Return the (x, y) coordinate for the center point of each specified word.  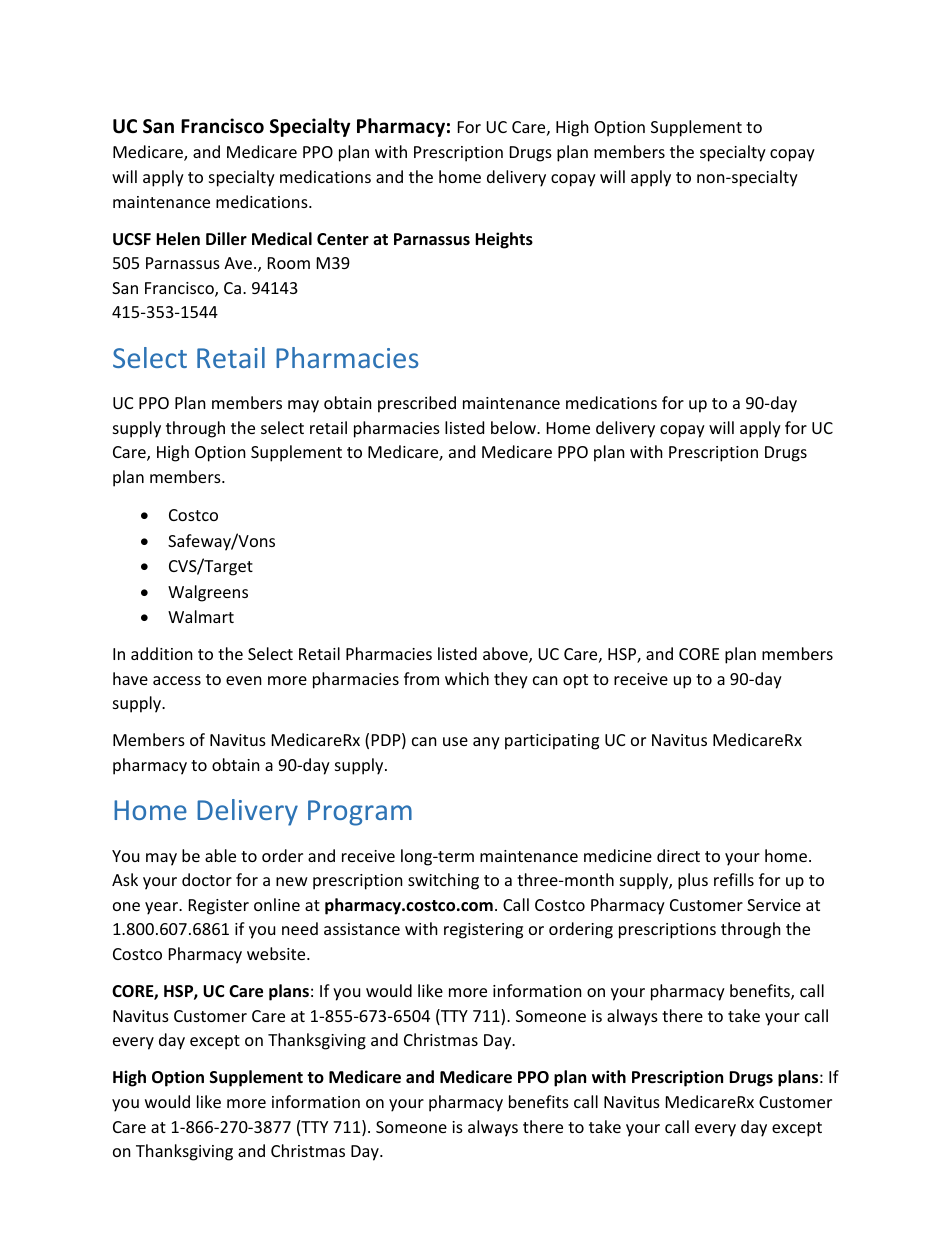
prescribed (417, 404)
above (506, 655)
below (514, 427)
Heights (504, 240)
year (163, 908)
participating (552, 742)
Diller (226, 239)
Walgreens (208, 593)
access (177, 680)
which (467, 678)
